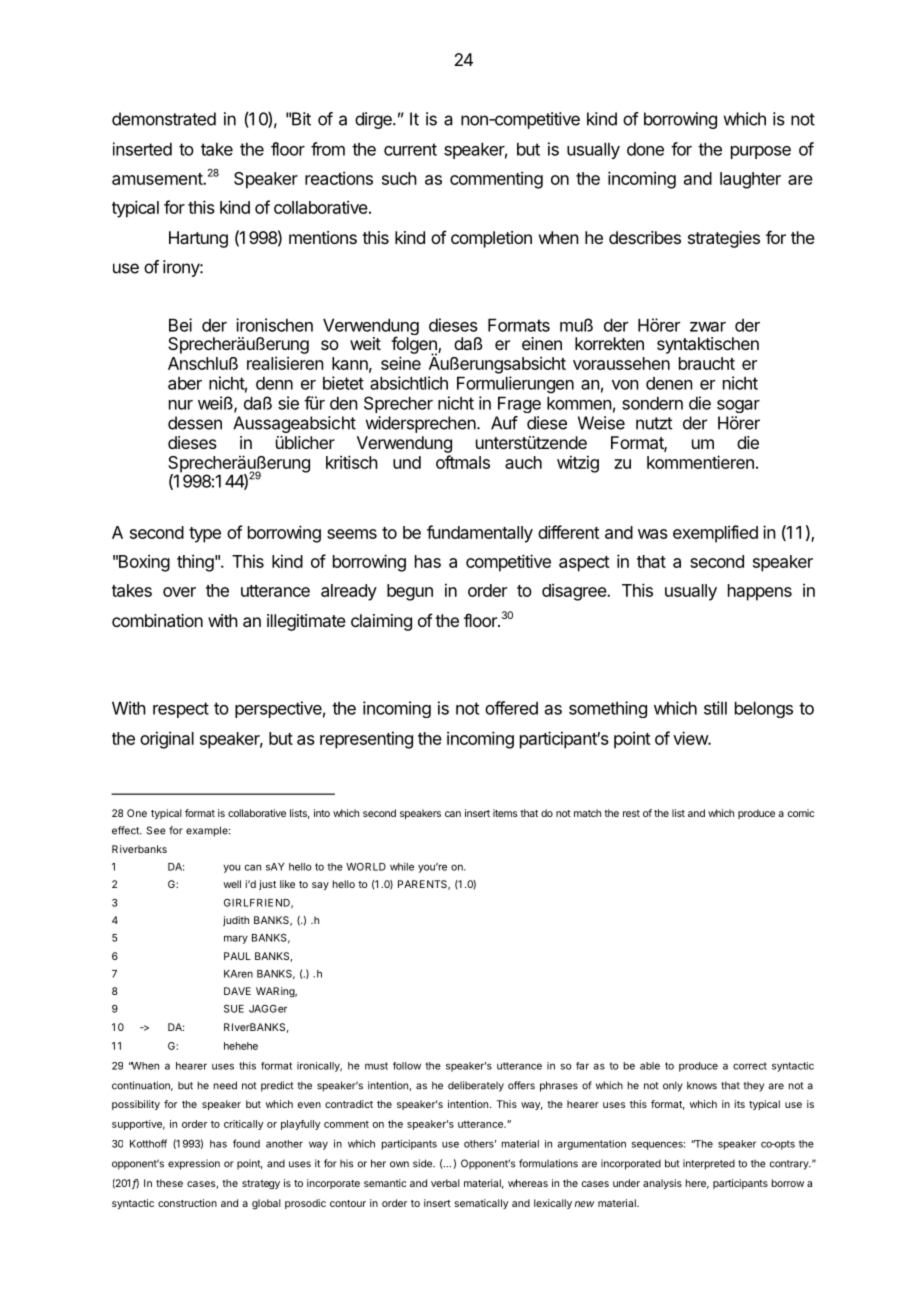  What do you see at coordinates (715, 534) in the screenshot?
I see `exemplified` at bounding box center [715, 534].
